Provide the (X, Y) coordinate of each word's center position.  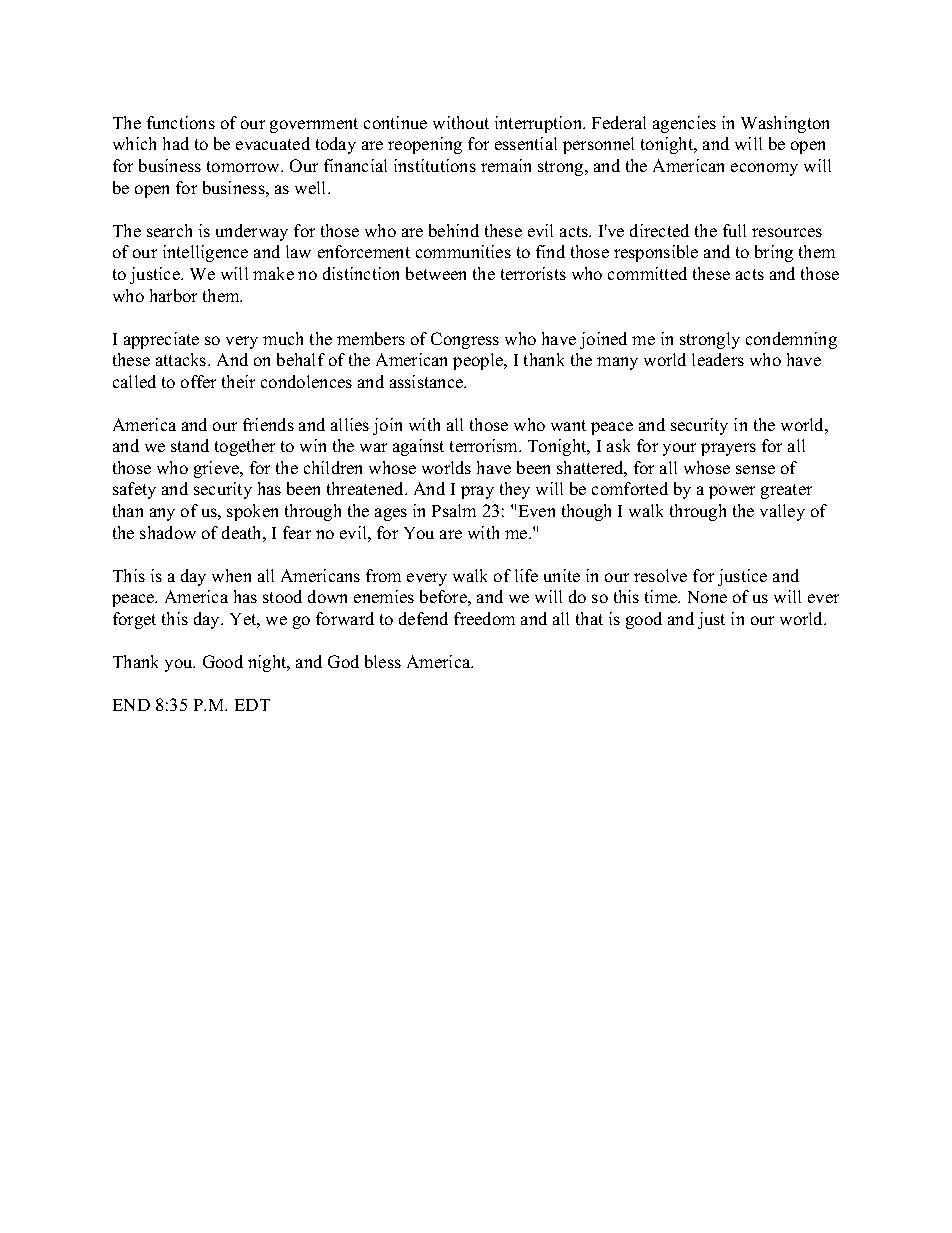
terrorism (485, 445)
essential (526, 143)
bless (383, 661)
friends (268, 424)
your (679, 449)
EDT (252, 705)
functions (181, 122)
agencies (684, 124)
